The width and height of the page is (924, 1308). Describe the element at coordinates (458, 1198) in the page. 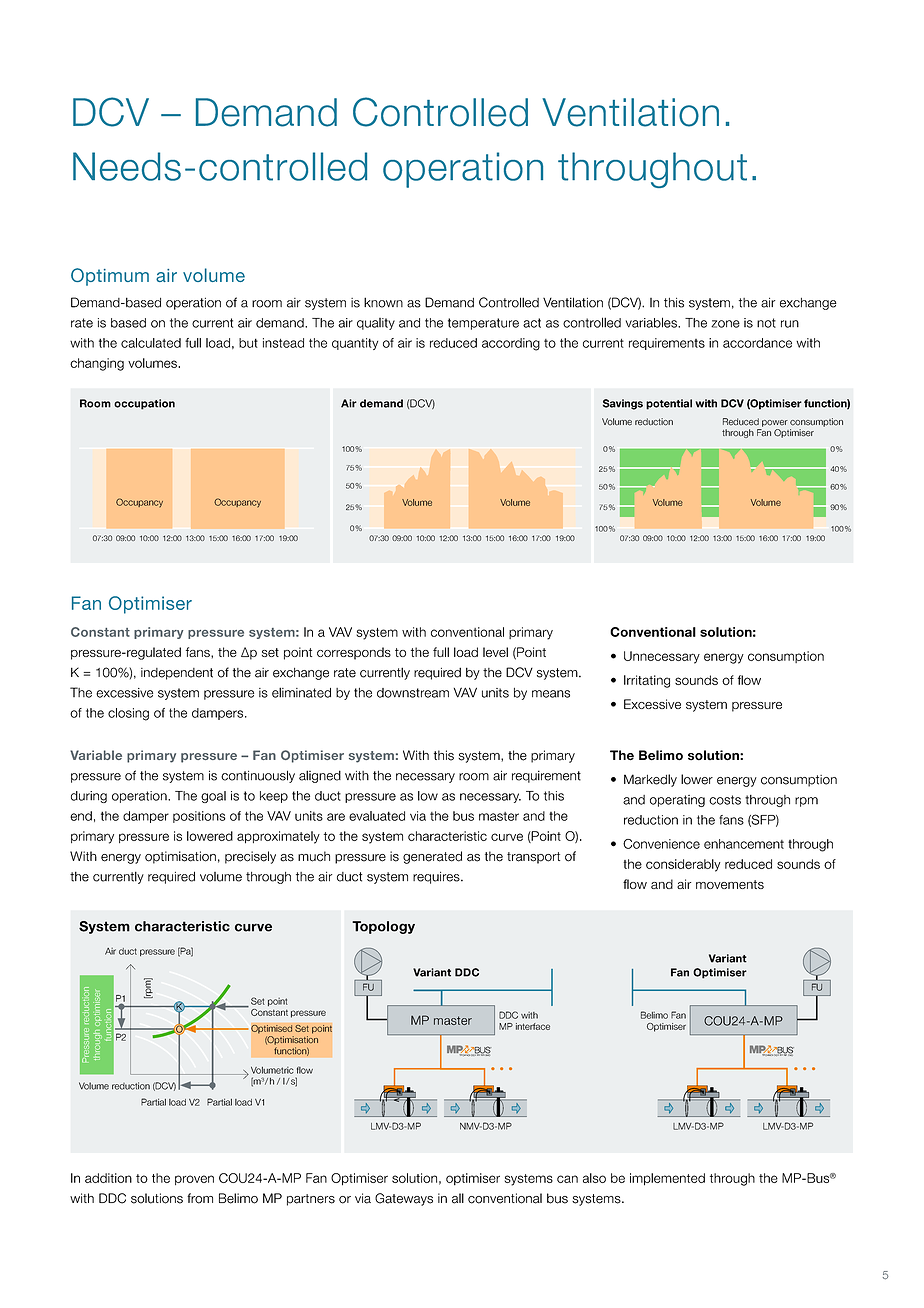

I see `all` at that location.
